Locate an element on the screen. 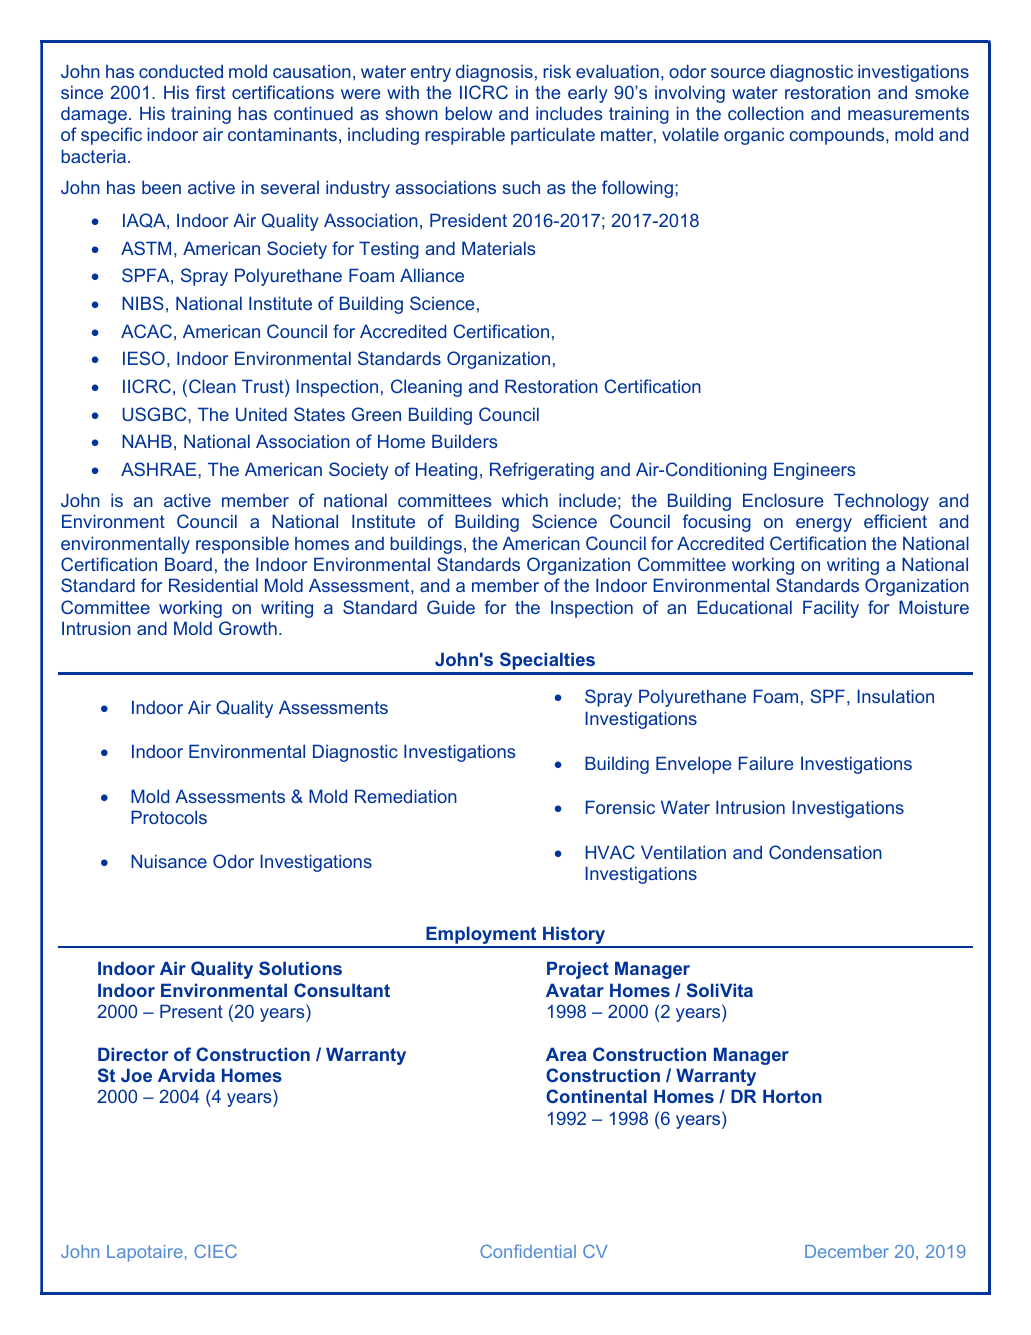 The width and height of the screenshot is (1031, 1335). first is located at coordinates (210, 92).
